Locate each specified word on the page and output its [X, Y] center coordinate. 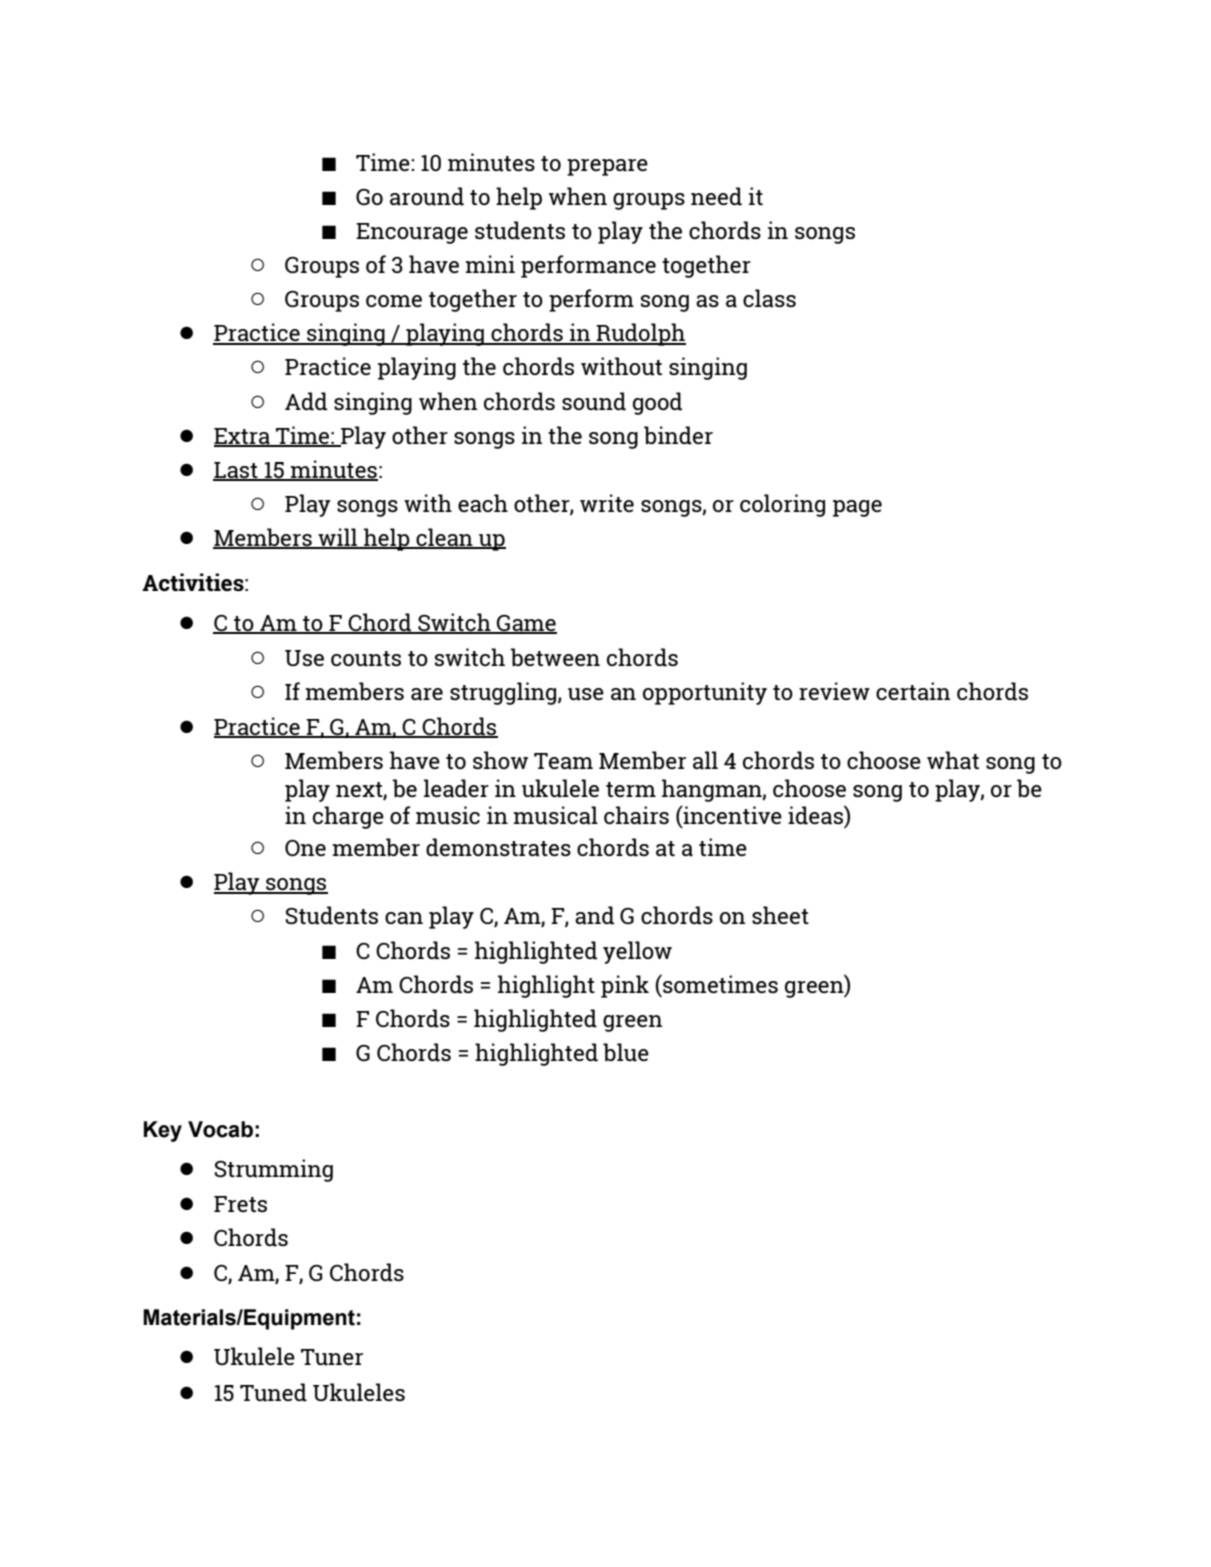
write [607, 503]
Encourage [412, 233]
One [305, 848]
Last [236, 471]
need [716, 196]
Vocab [220, 1129]
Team [563, 761]
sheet [780, 915]
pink [625, 986]
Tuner [332, 1357]
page [857, 508]
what [953, 760]
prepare [607, 167]
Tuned [273, 1392]
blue [626, 1052]
